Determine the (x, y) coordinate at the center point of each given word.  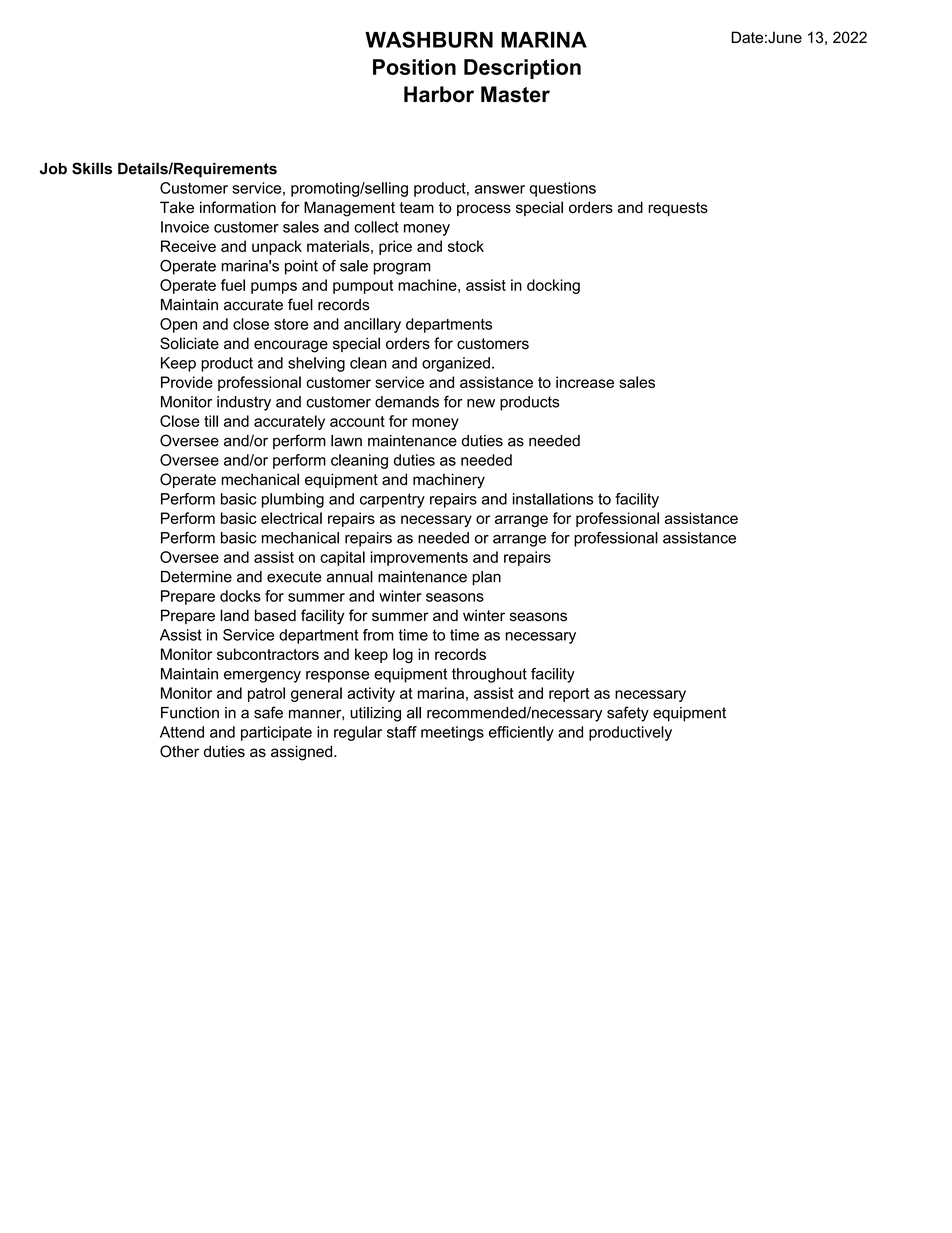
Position (414, 67)
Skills (92, 168)
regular (358, 733)
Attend (182, 732)
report (569, 695)
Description (522, 69)
